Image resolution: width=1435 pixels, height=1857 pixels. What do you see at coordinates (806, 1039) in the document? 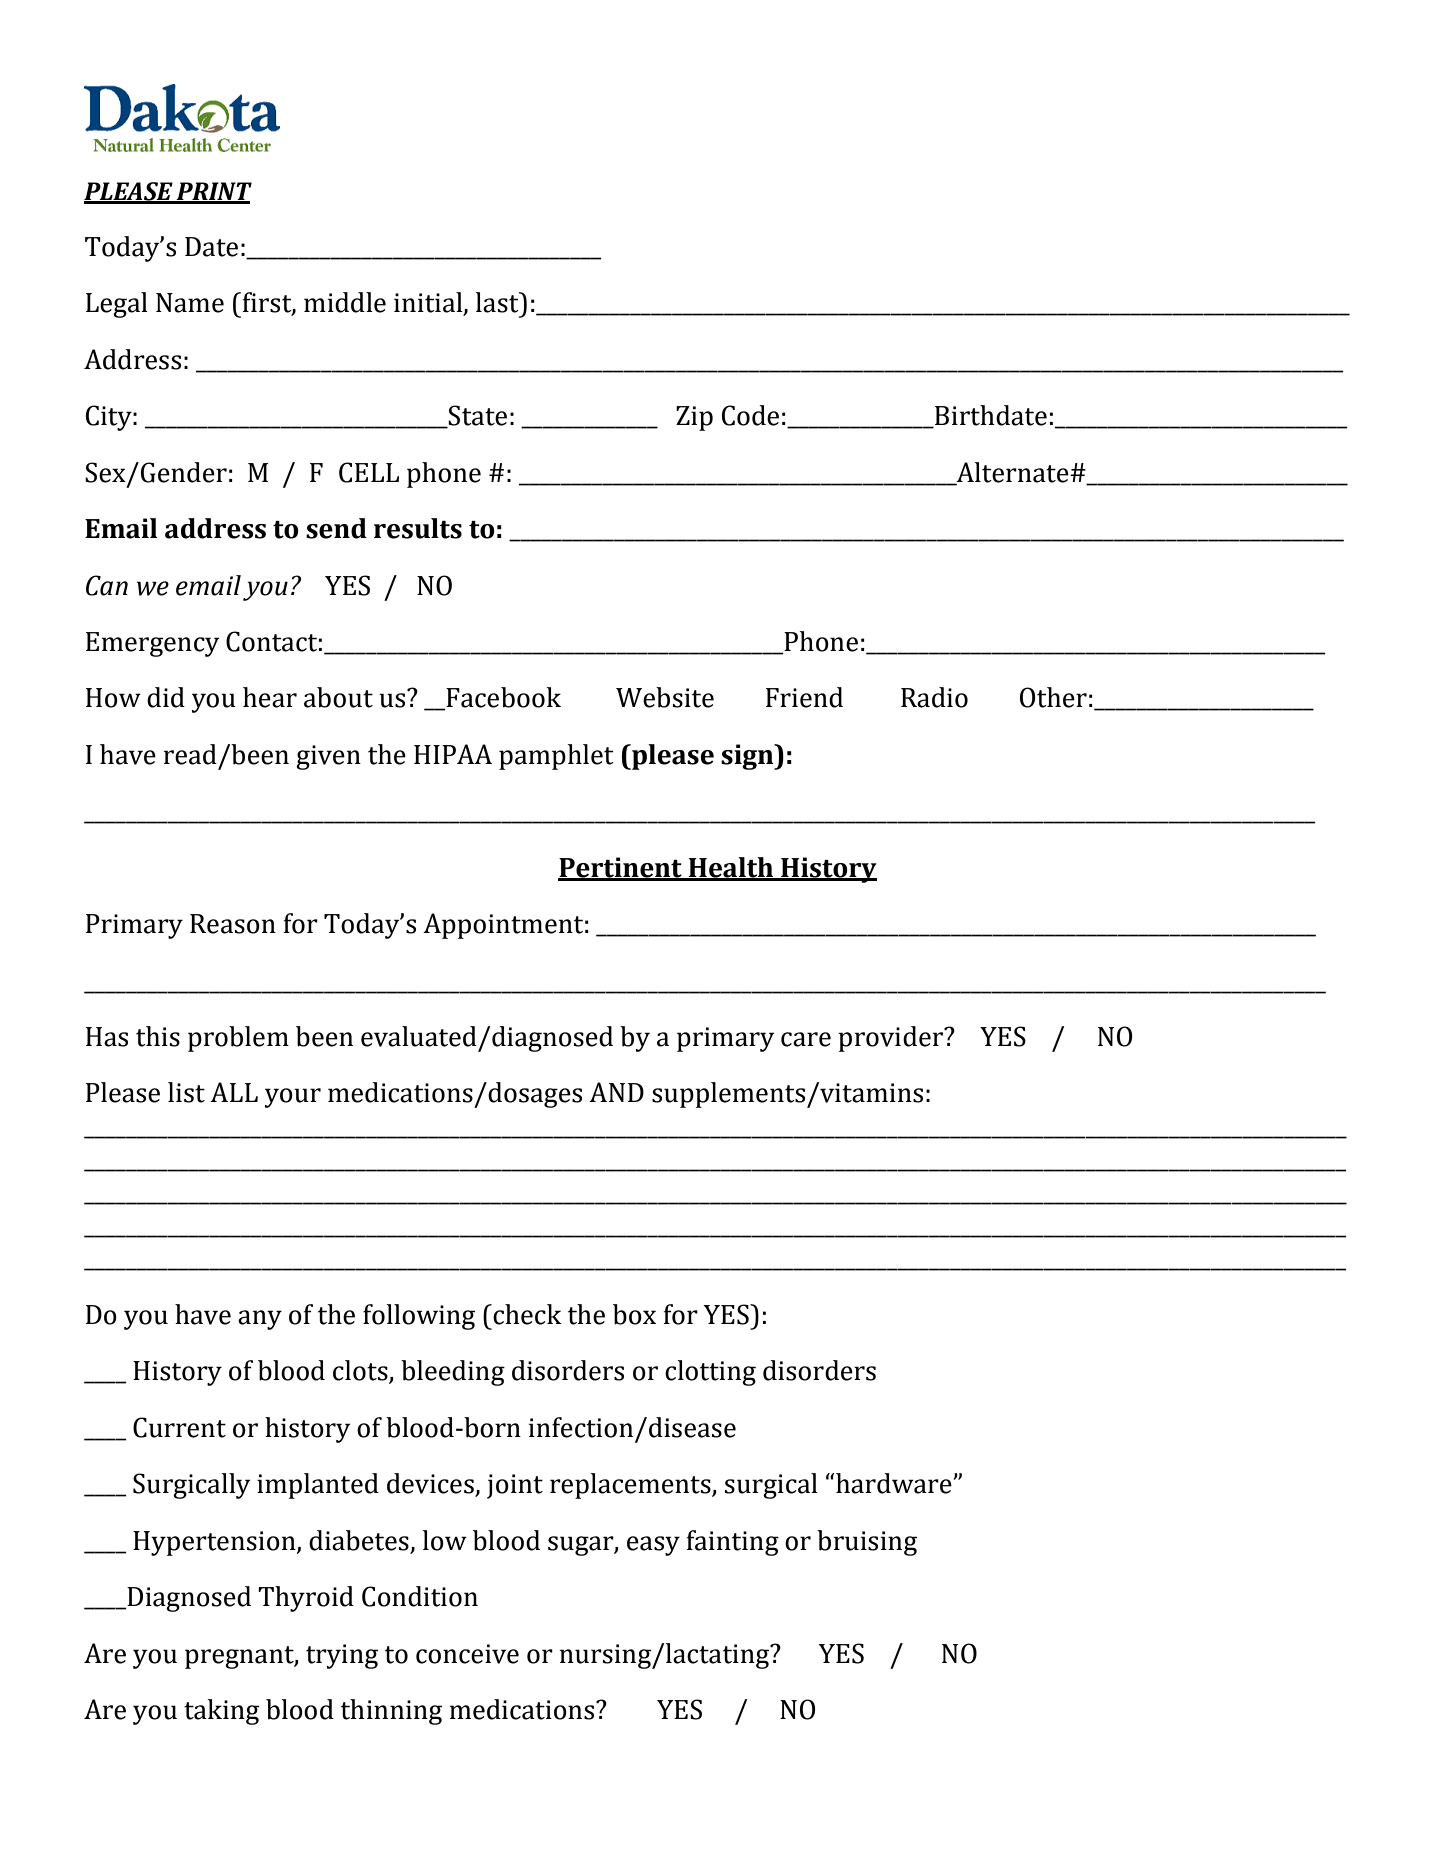
I see `care` at bounding box center [806, 1039].
